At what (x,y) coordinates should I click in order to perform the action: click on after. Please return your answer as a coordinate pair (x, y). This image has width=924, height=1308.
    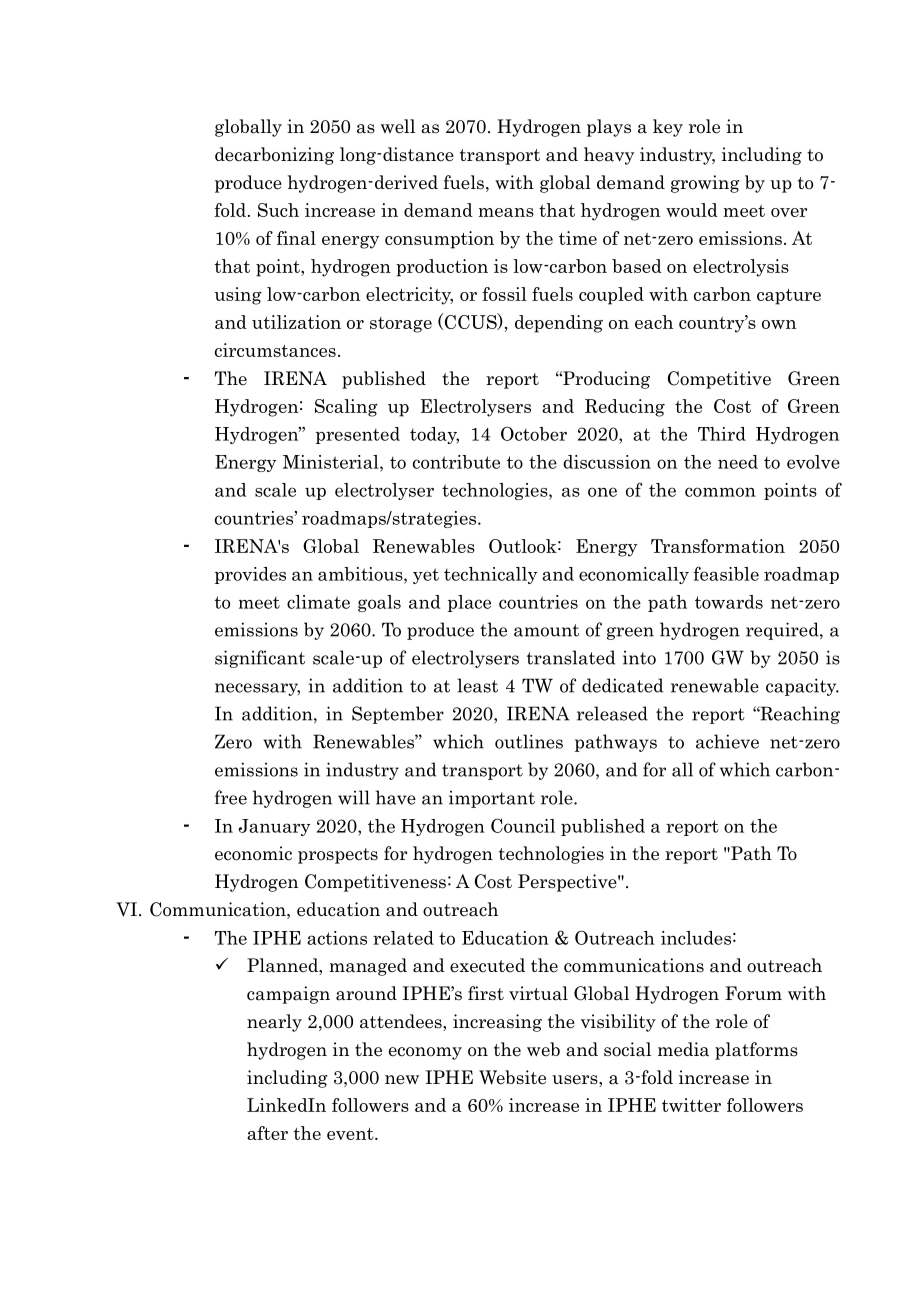
    Looking at the image, I should click on (267, 1133).
